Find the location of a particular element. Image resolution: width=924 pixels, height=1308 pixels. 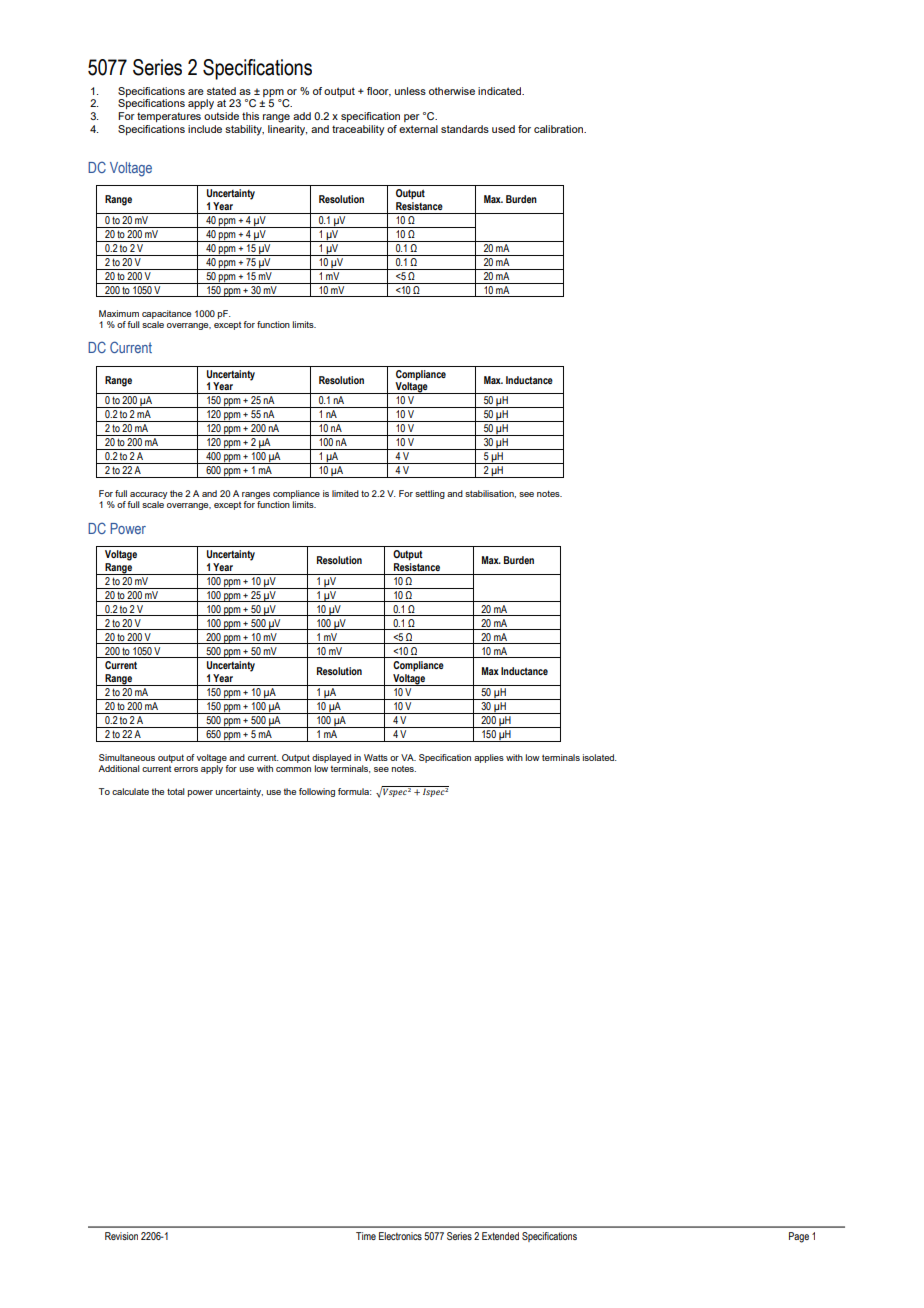

accuracy is located at coordinates (147, 497).
